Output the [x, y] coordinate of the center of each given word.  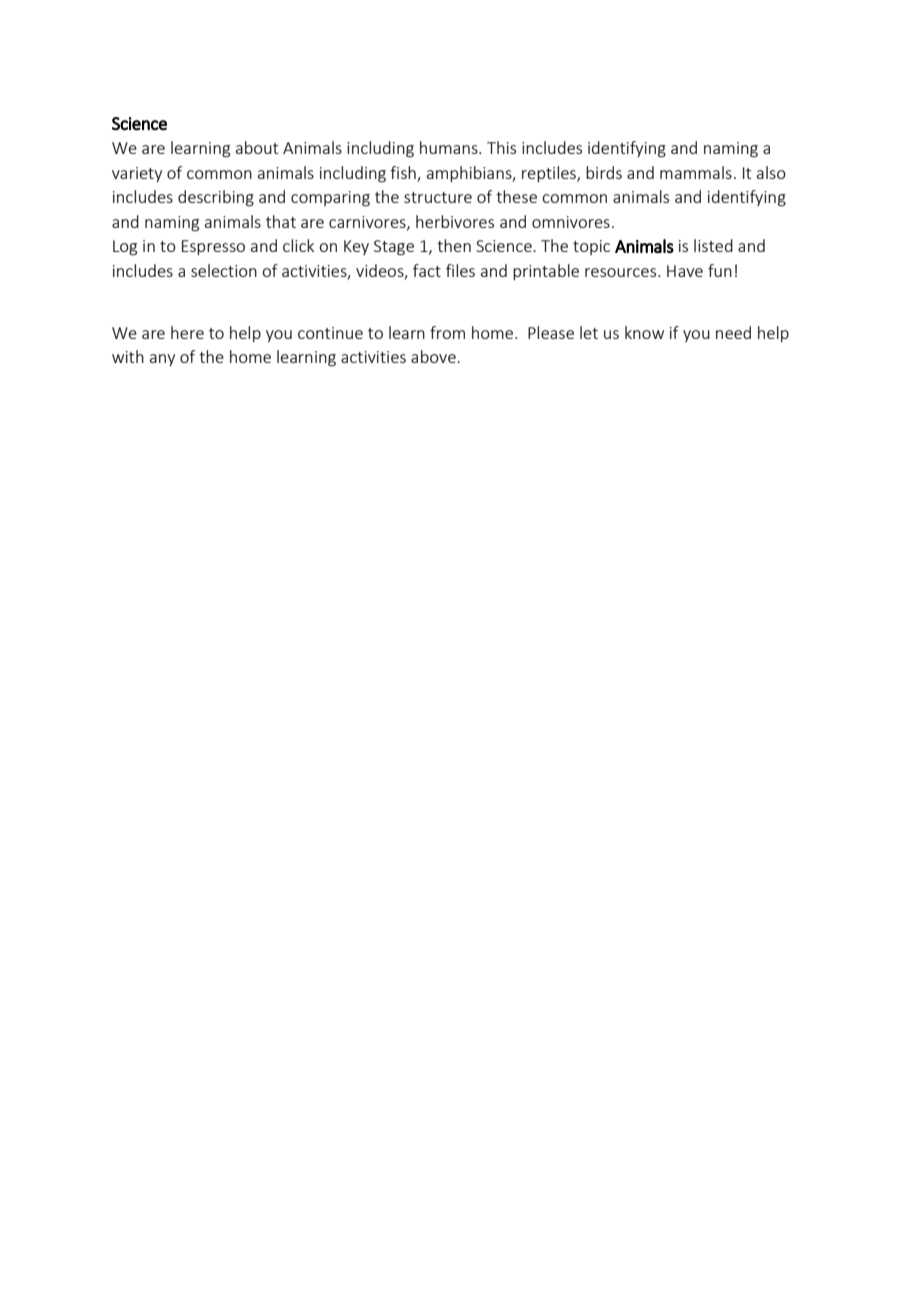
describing [216, 198]
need [733, 332]
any [162, 360]
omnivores [571, 222]
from [447, 332]
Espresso [213, 247]
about [257, 147]
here [187, 332]
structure [438, 197]
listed [713, 245]
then [454, 245]
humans [450, 147]
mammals [696, 172]
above [434, 356]
